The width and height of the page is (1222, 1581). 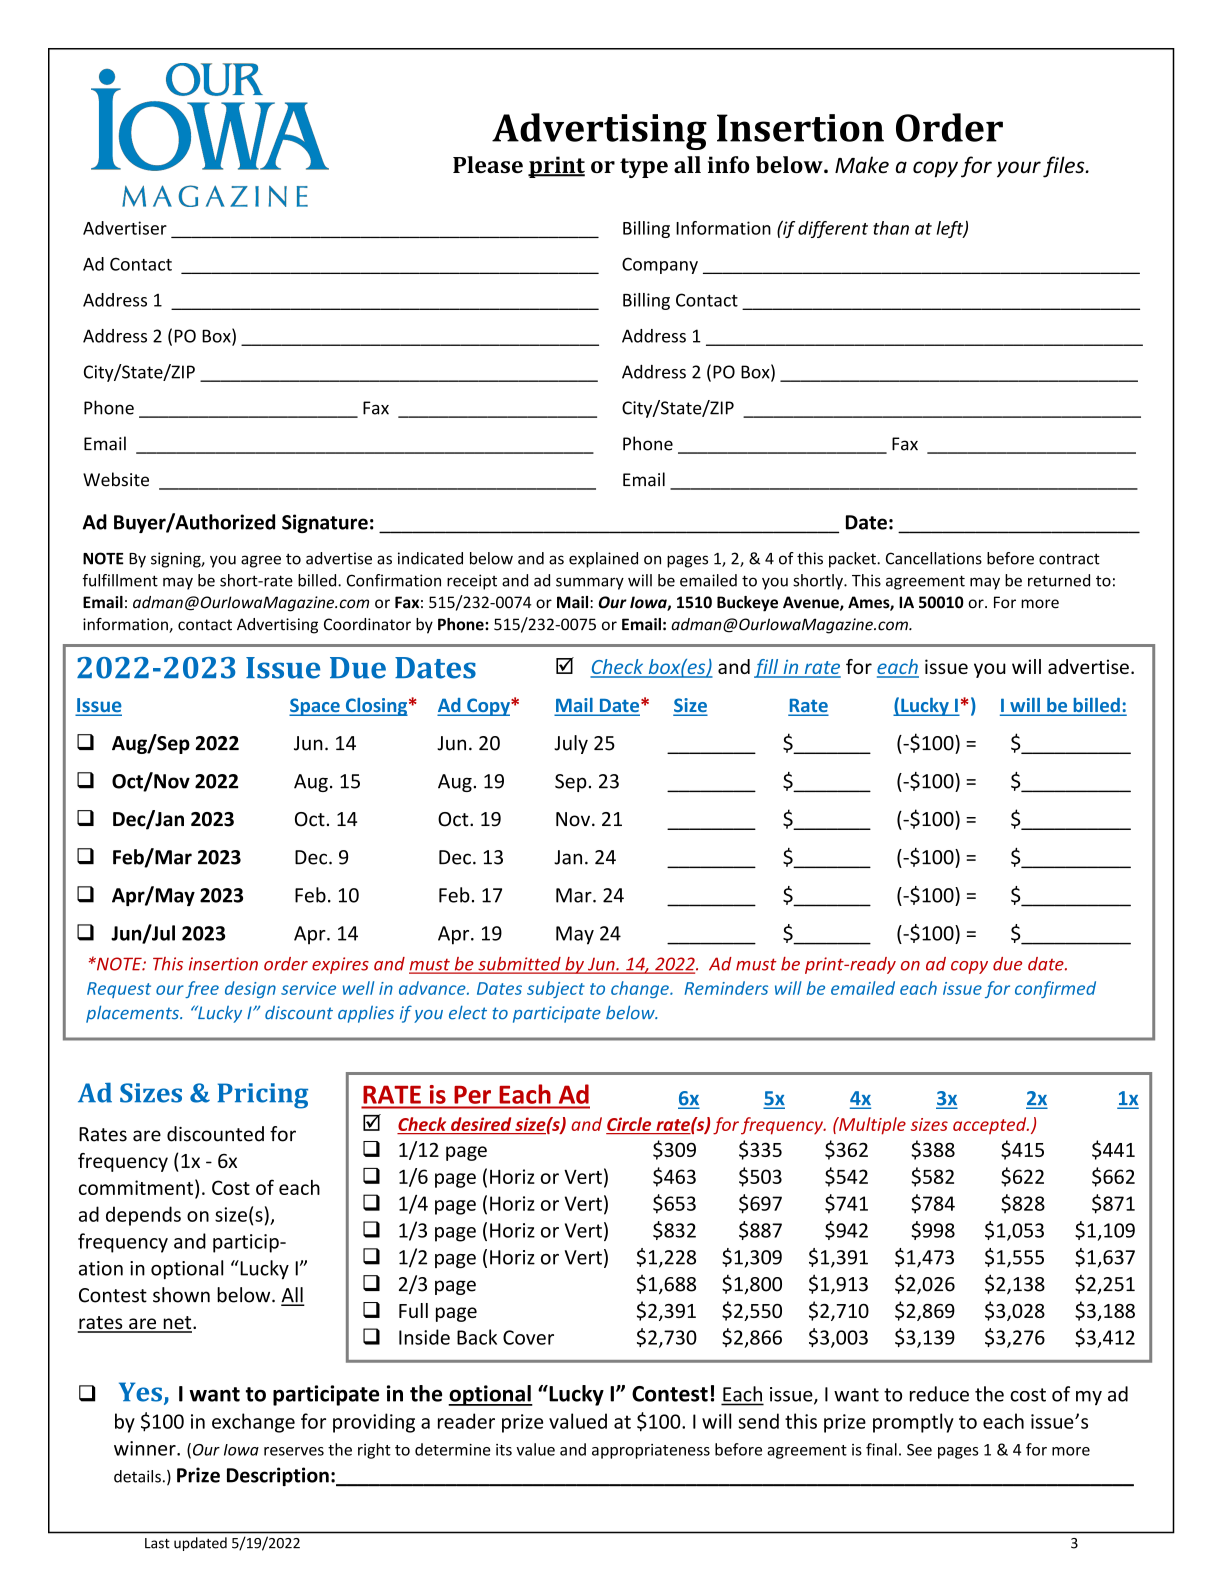 I want to click on confirmed, so click(x=1055, y=989).
